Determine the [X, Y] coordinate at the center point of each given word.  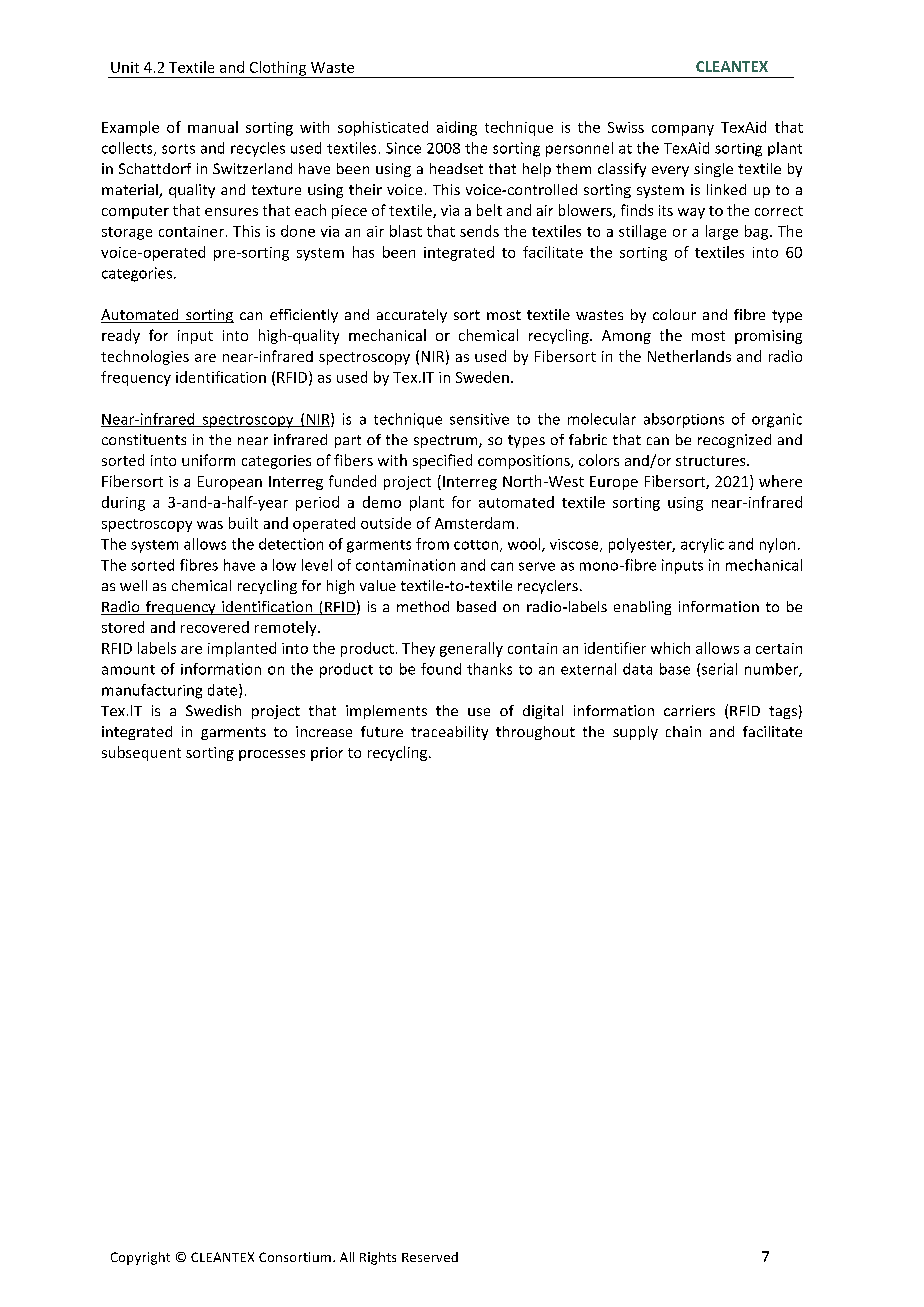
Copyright [140, 1258]
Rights [378, 1258]
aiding [457, 128]
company [683, 130]
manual [213, 127]
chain [683, 731]
